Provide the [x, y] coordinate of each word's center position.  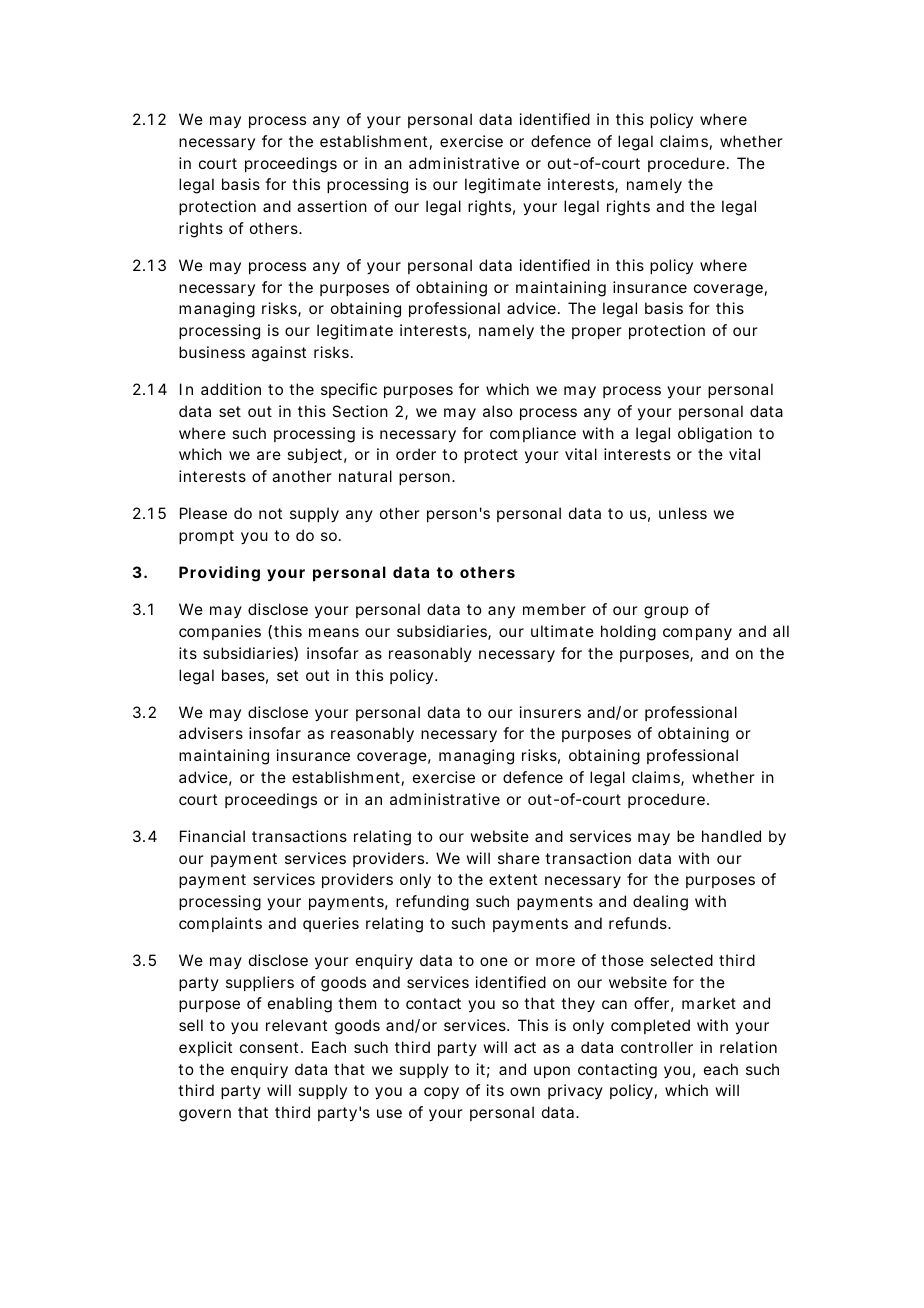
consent [271, 1047]
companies [220, 632]
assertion [332, 206]
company [697, 634]
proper [597, 333]
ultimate [562, 631]
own [525, 1091]
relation [748, 1047]
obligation [715, 435]
